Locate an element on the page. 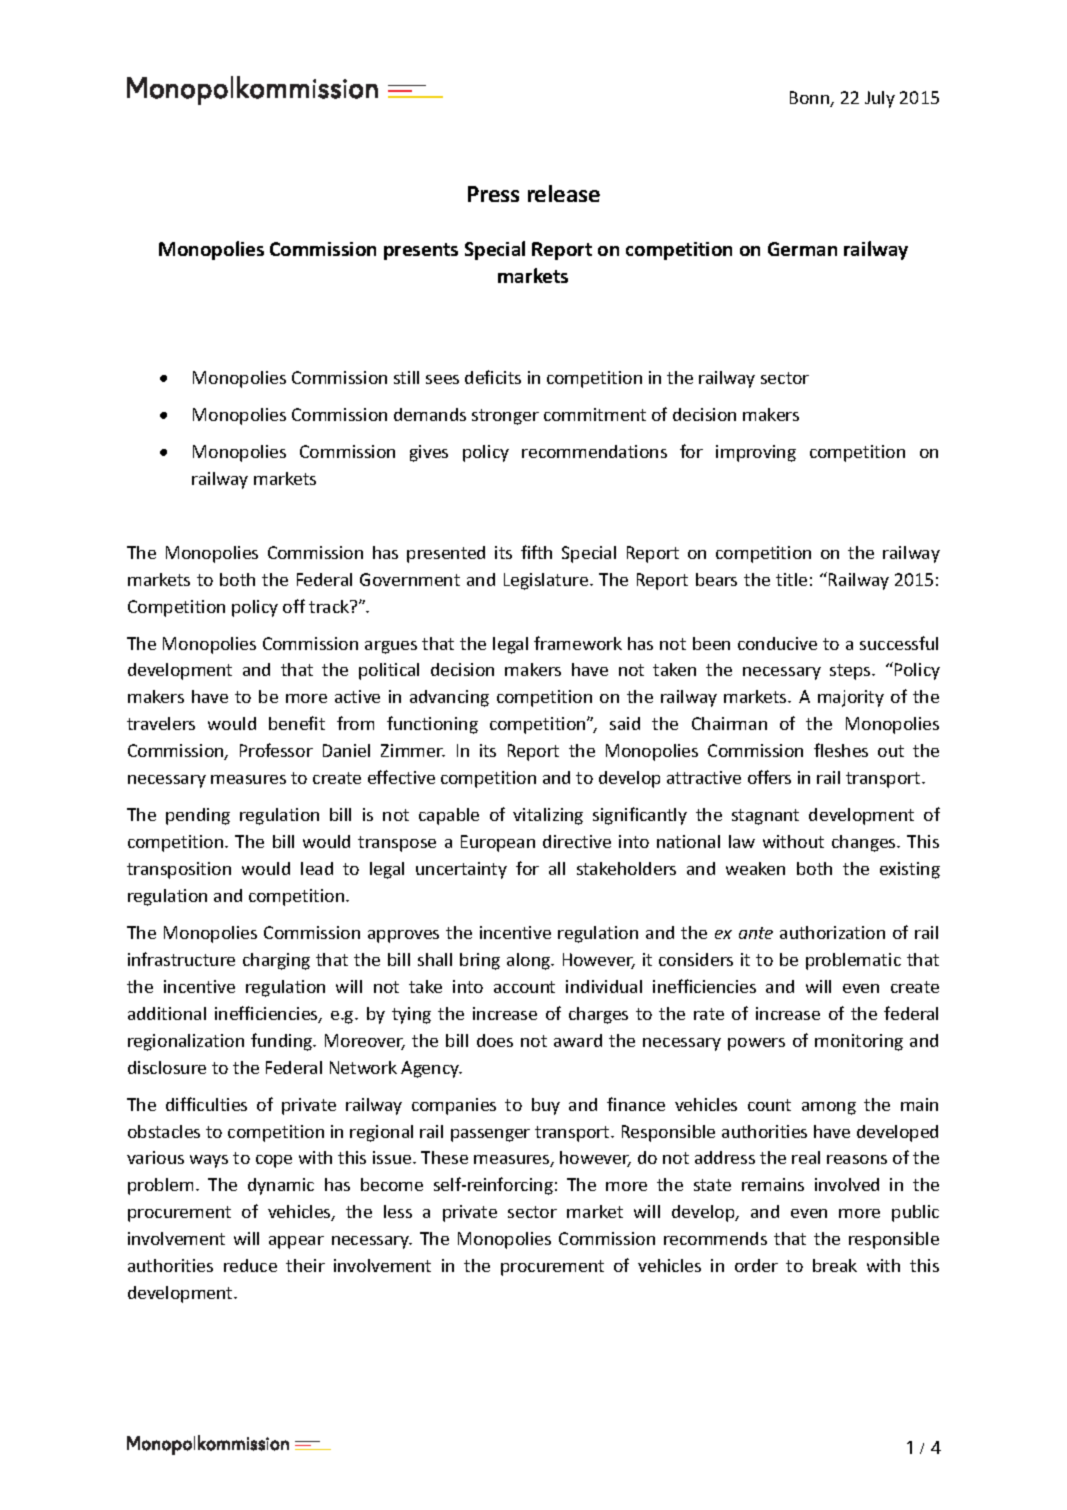 Image resolution: width=1067 pixels, height=1510 pixels. authorization is located at coordinates (832, 932).
